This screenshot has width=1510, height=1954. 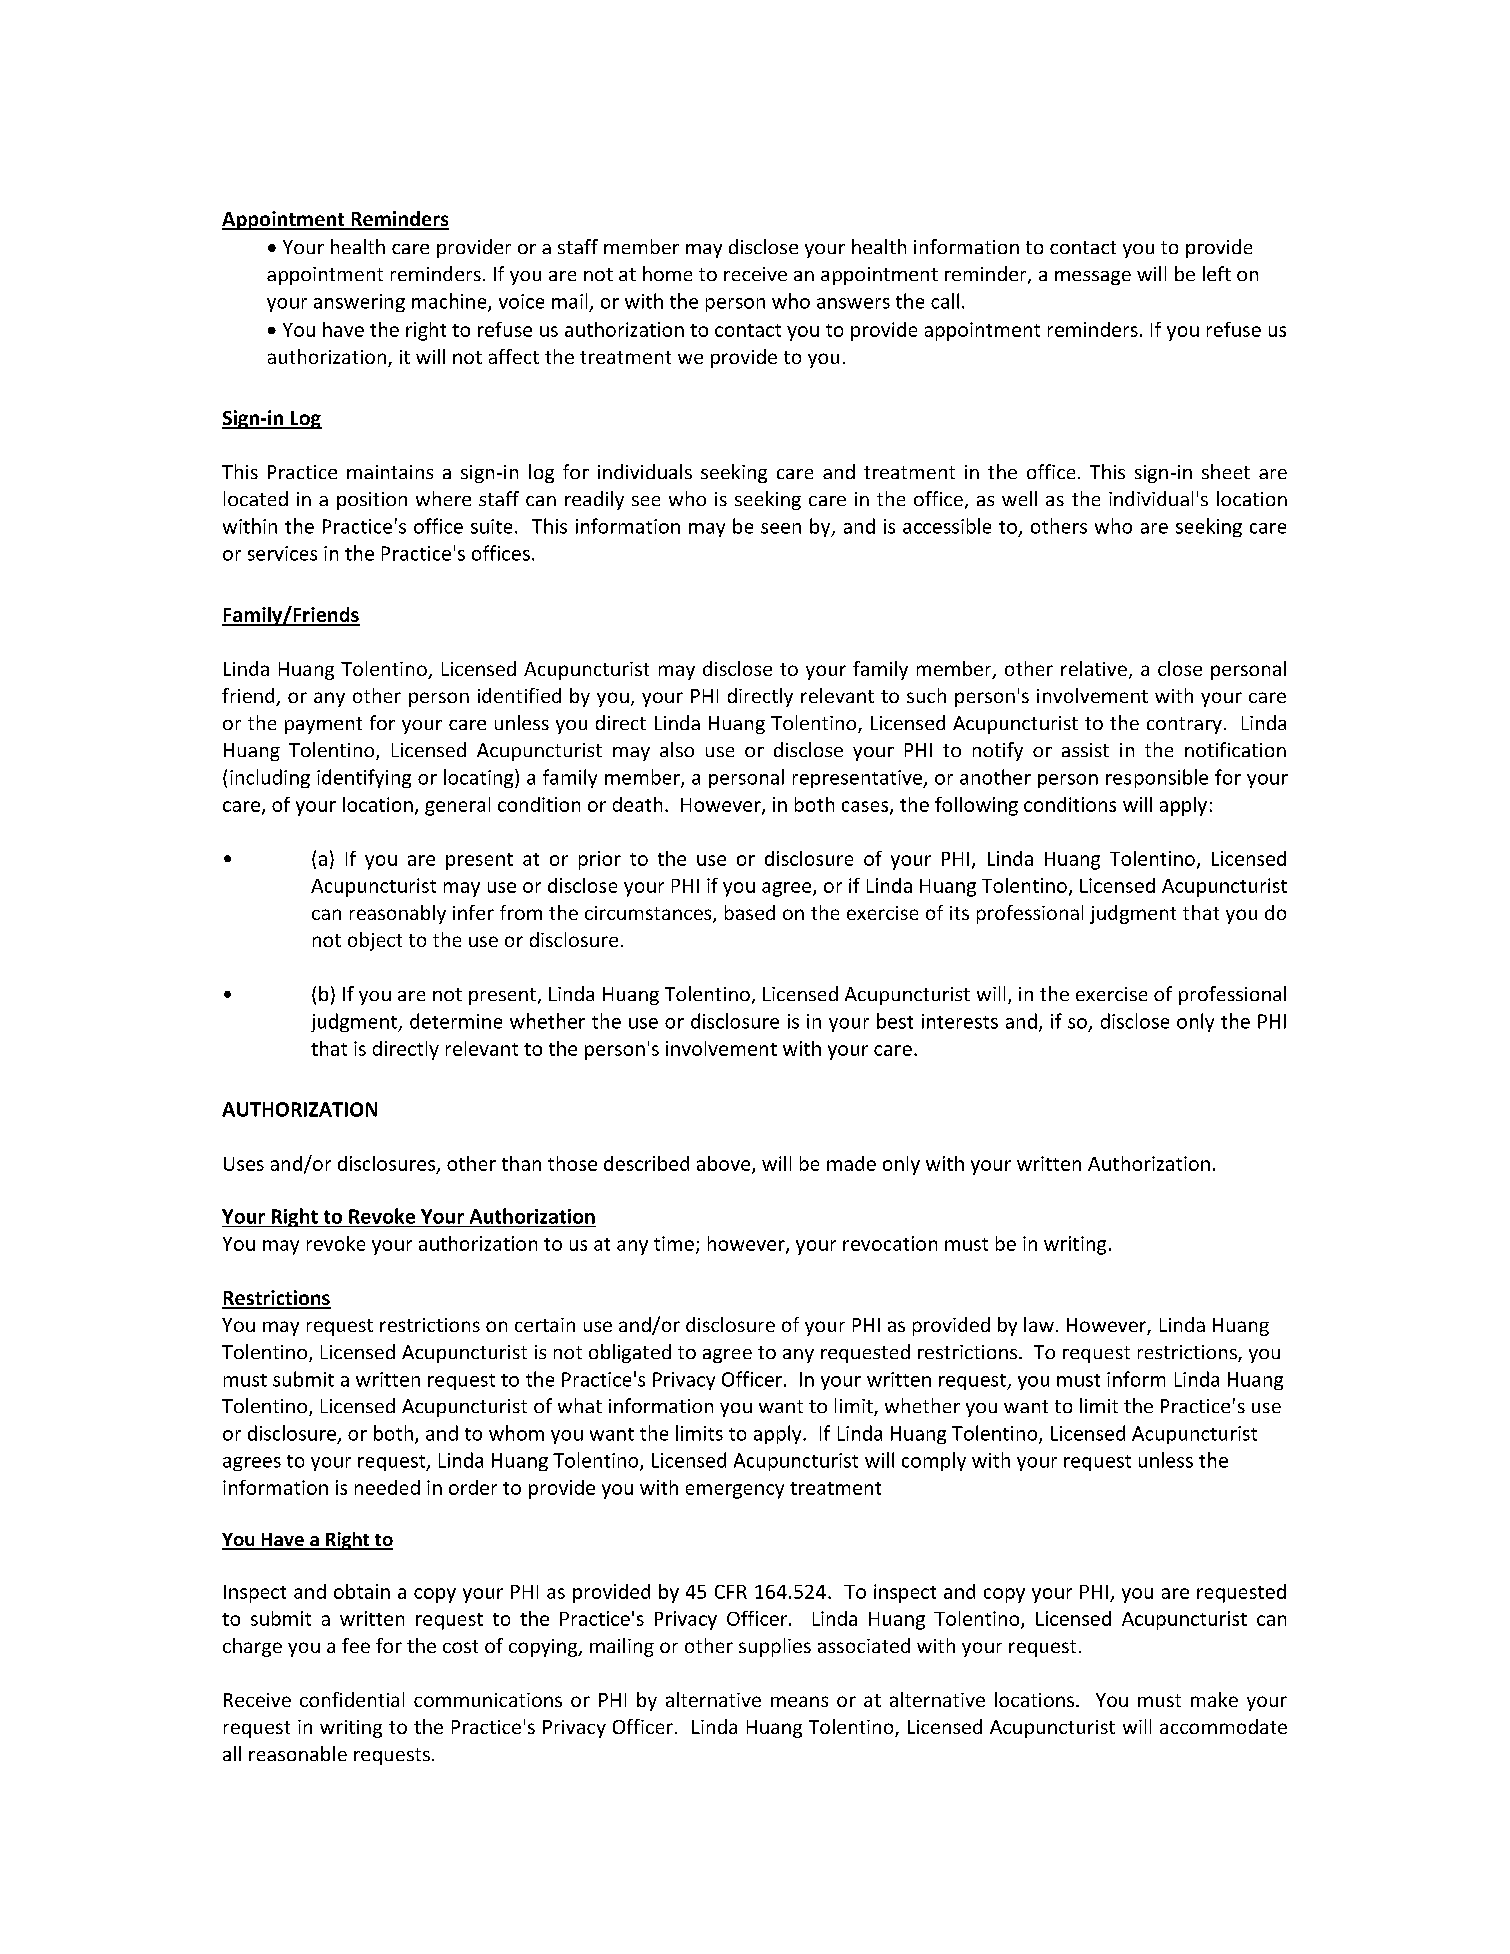 What do you see at coordinates (960, 1021) in the screenshot?
I see `interests` at bounding box center [960, 1021].
